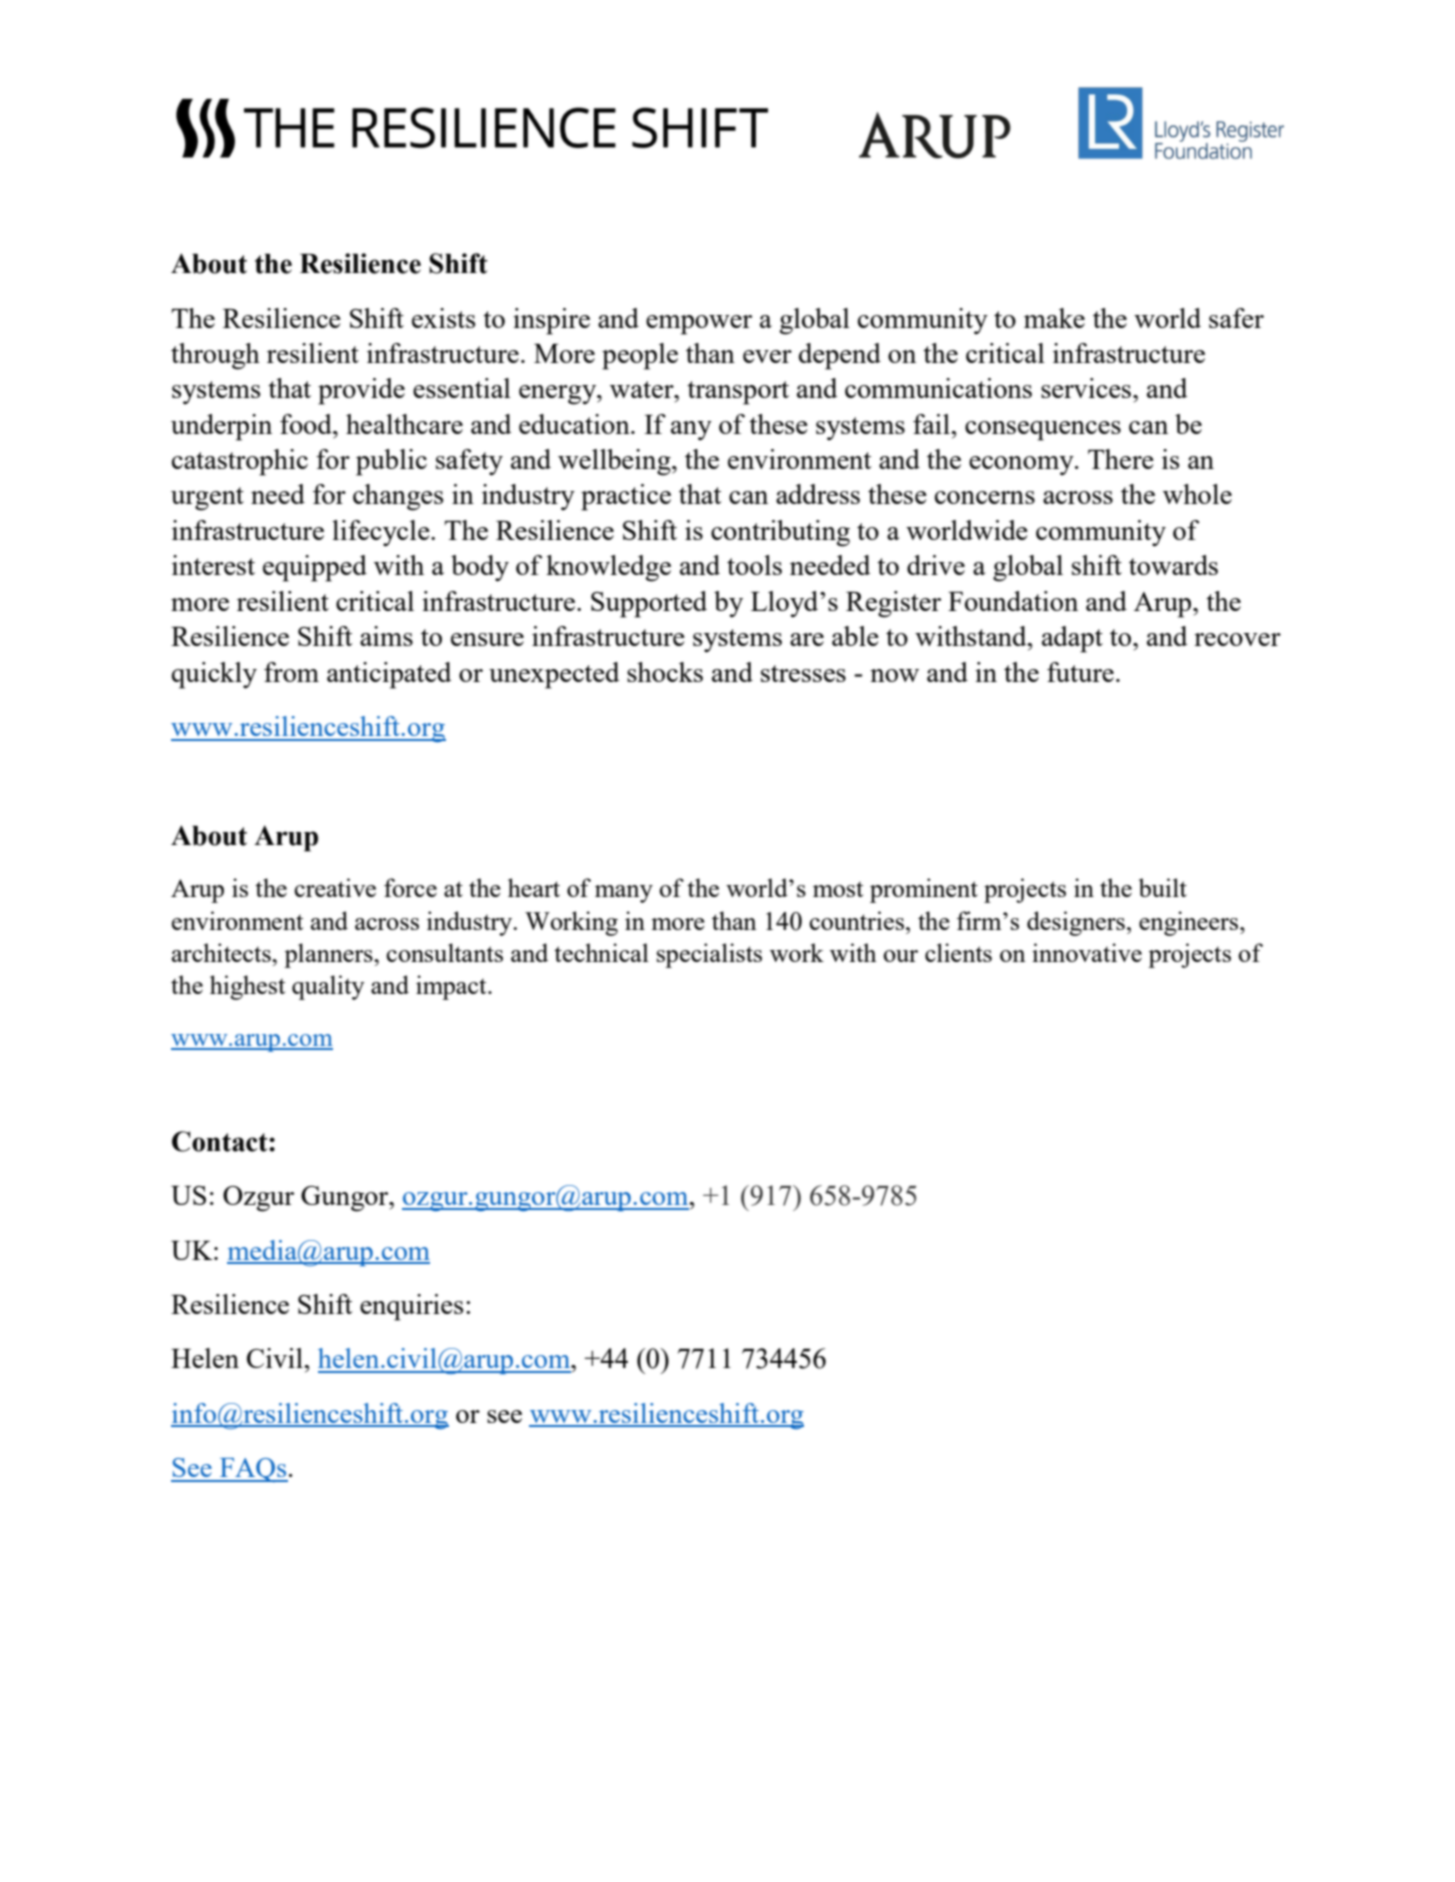 This image has height=1882, width=1455. Describe the element at coordinates (780, 533) in the image. I see `contributing` at that location.
